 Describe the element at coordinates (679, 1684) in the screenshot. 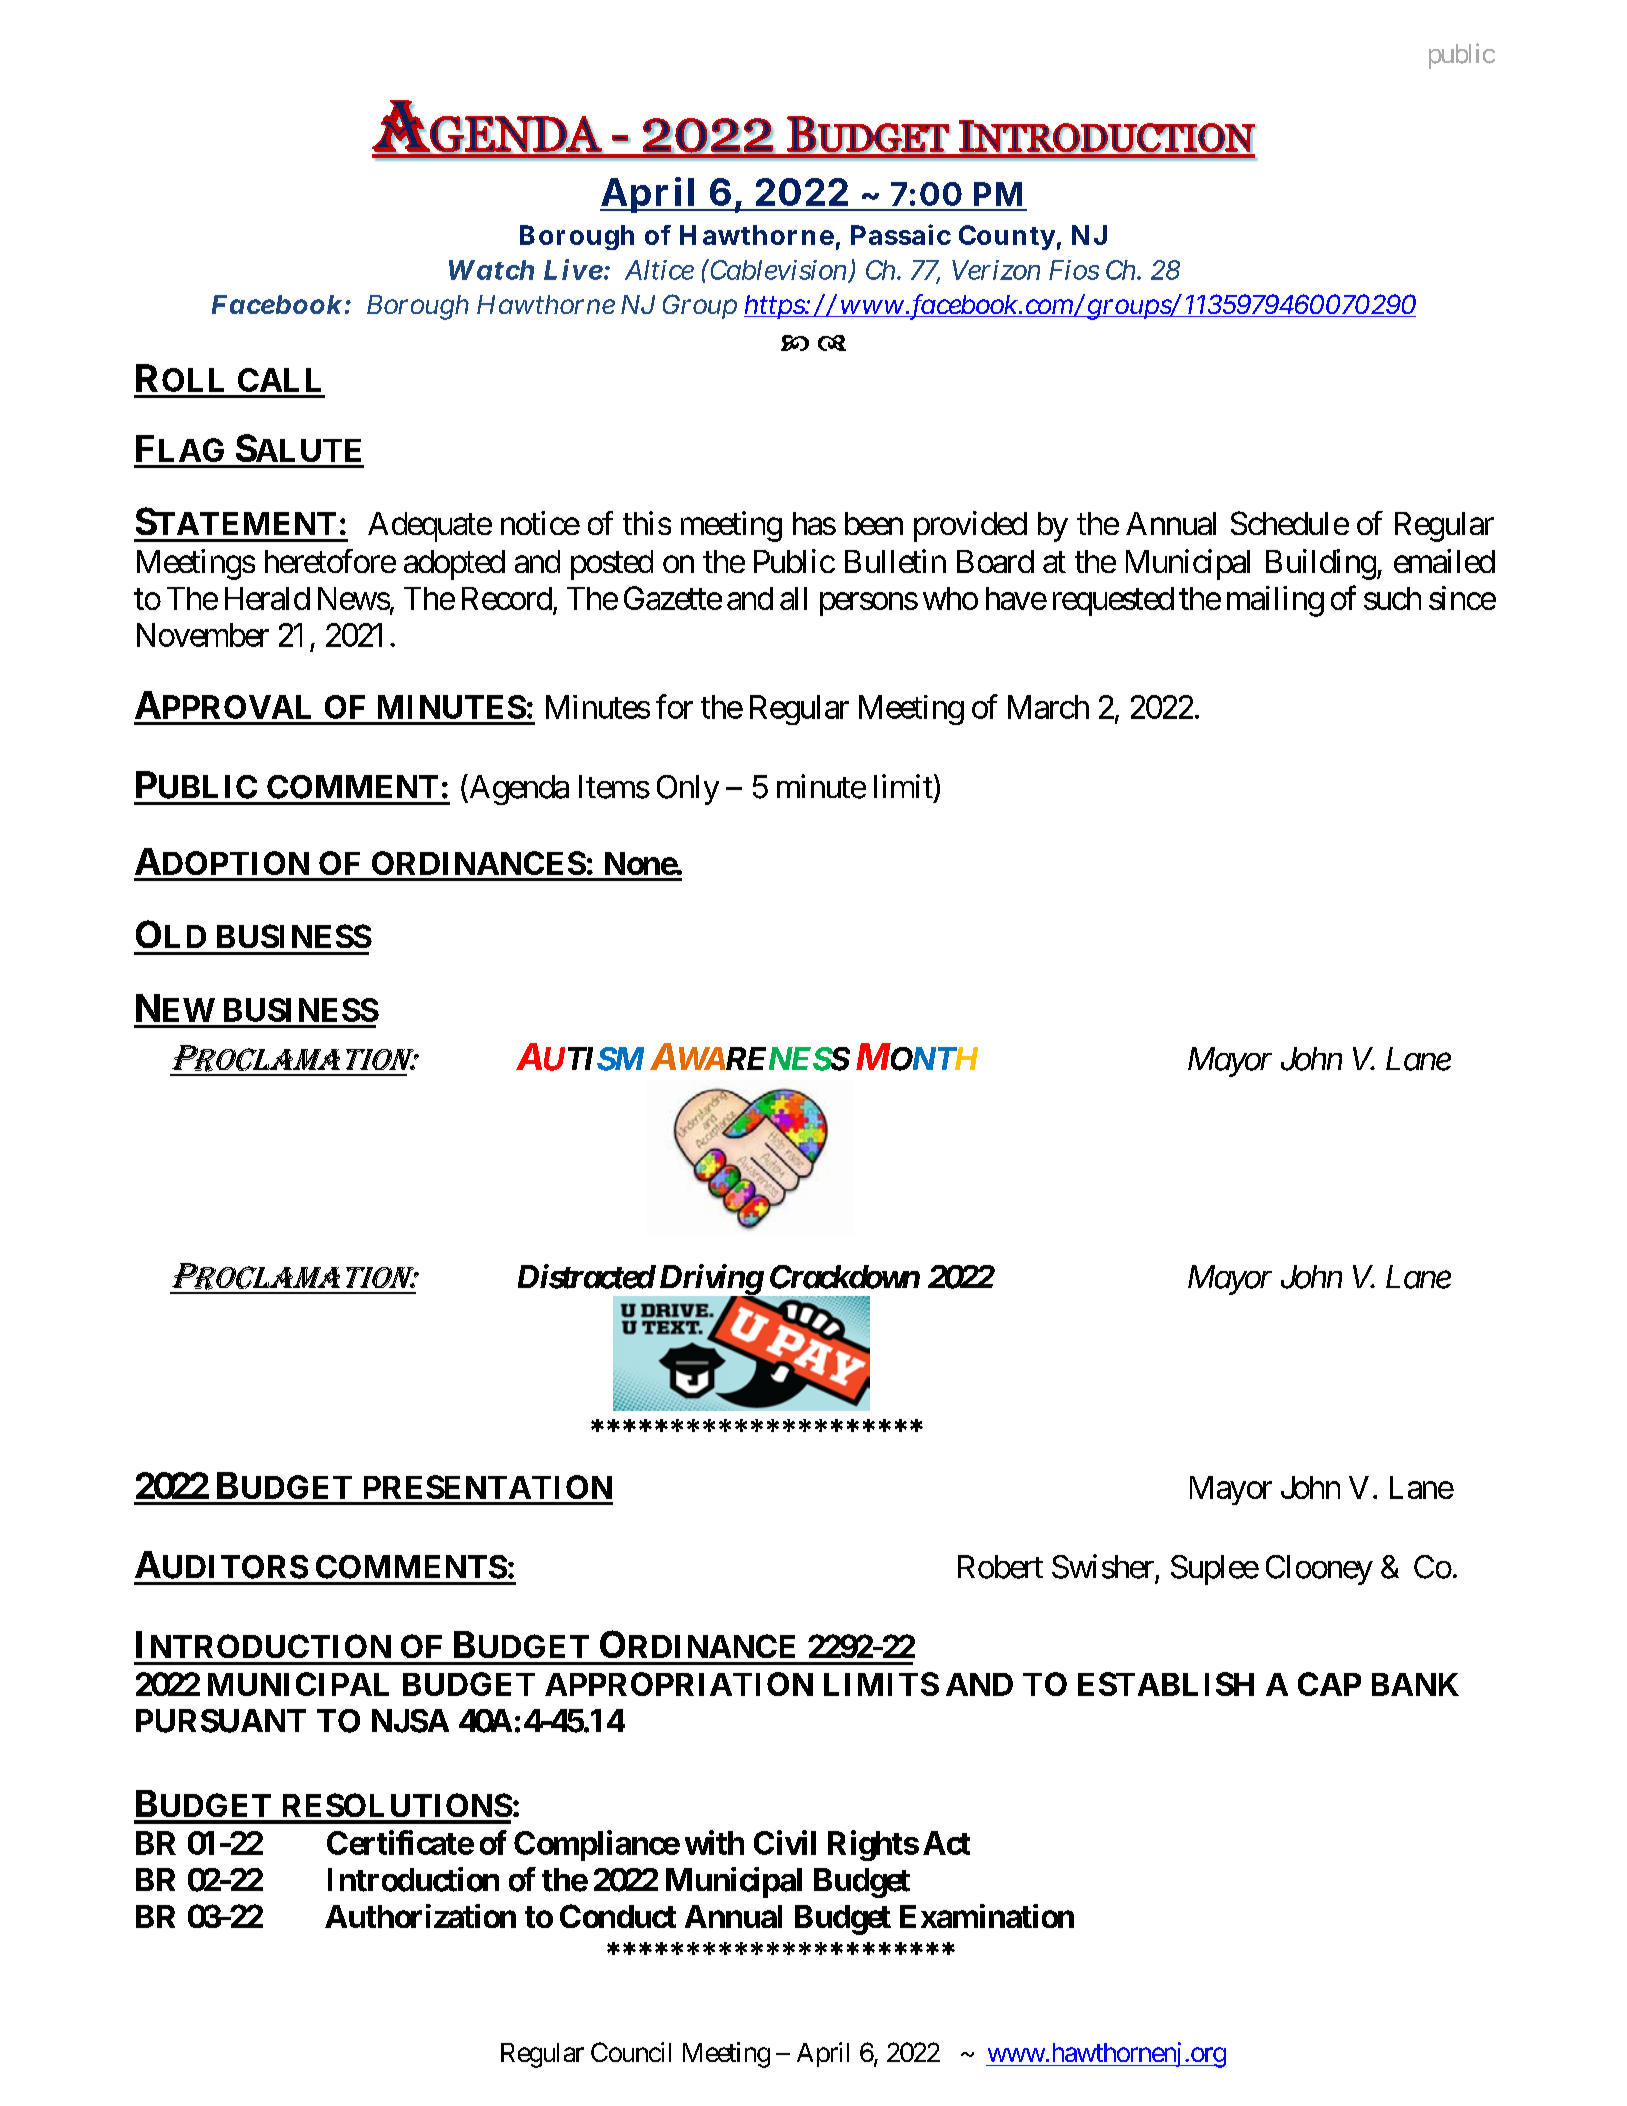

I see `APPROPRIATION` at that location.
